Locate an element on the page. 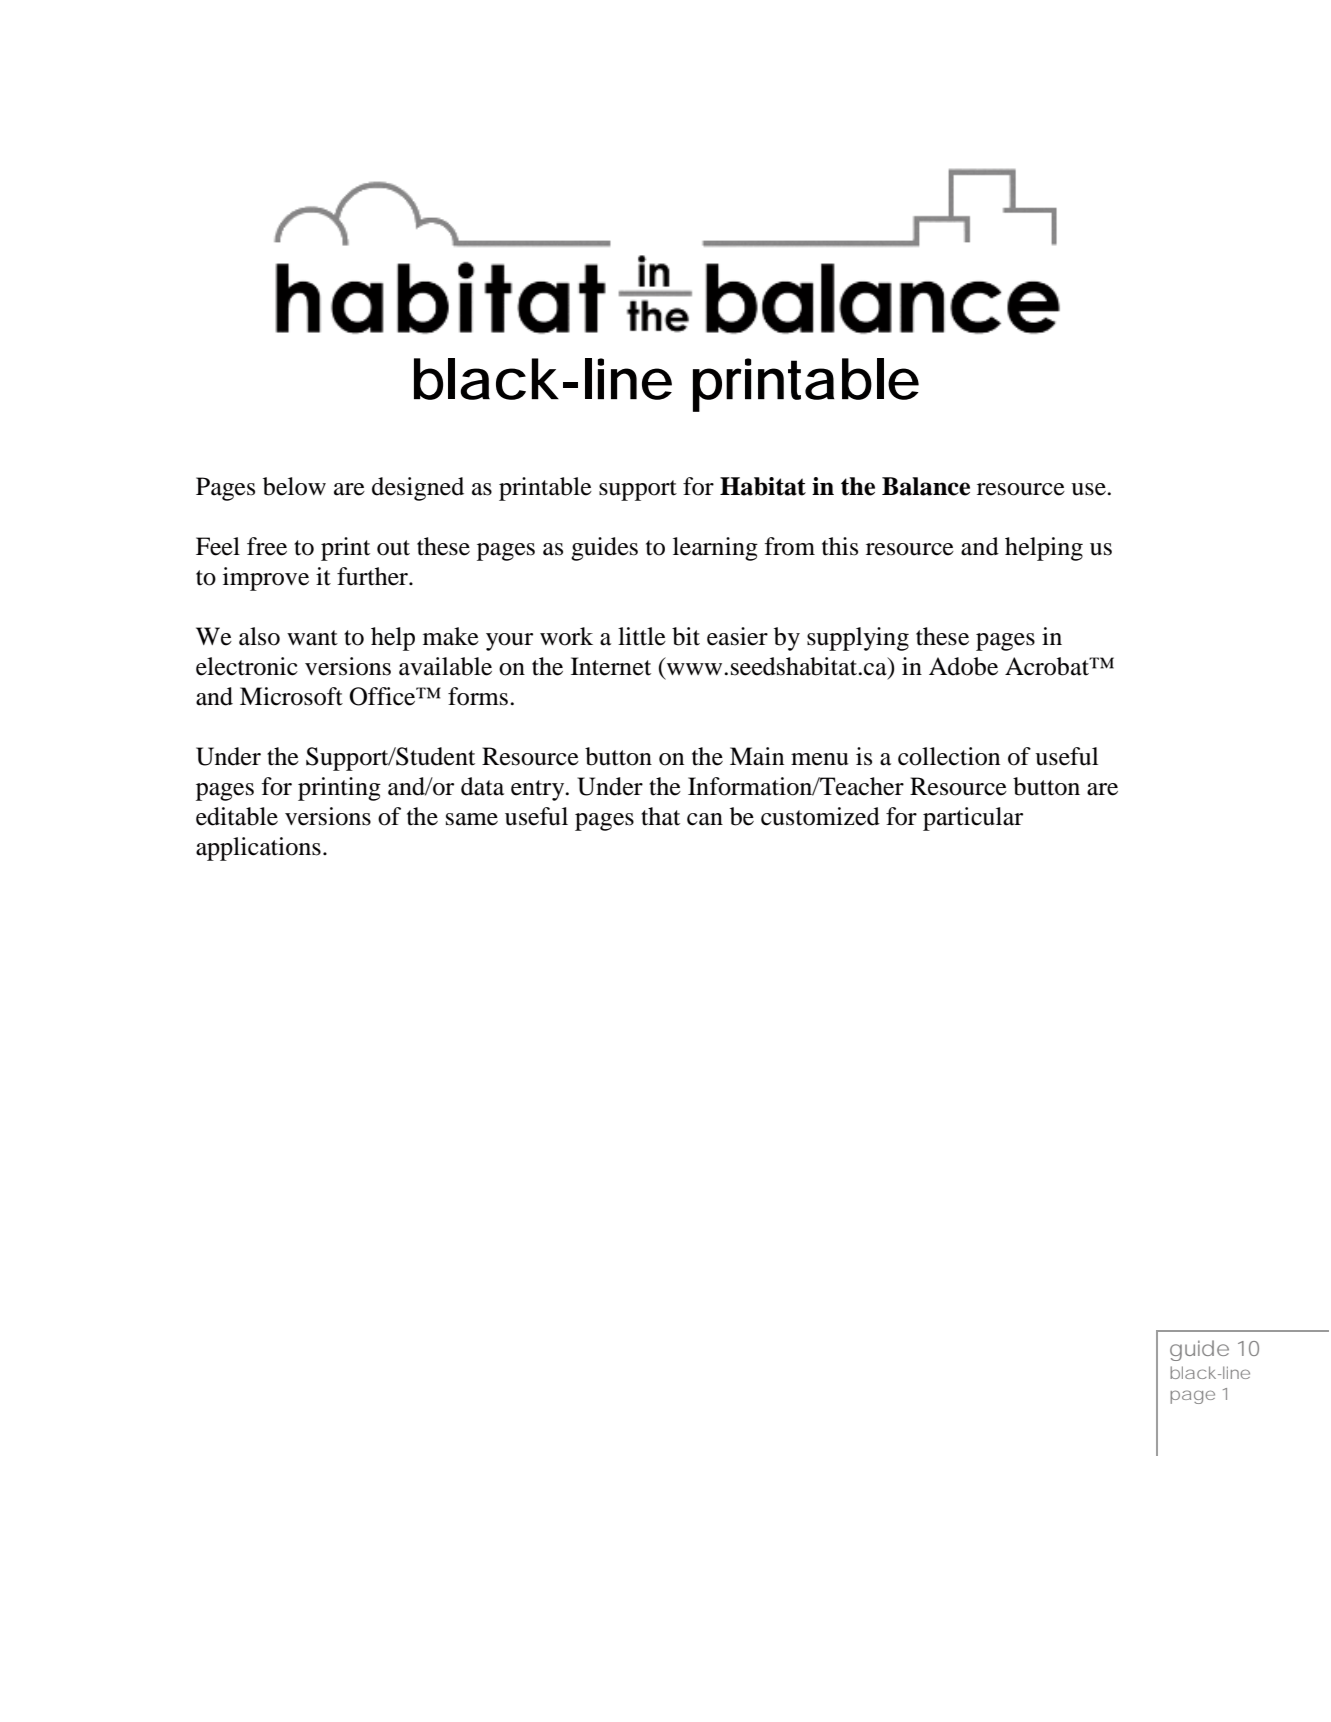 This document has width=1331, height=1722. forms is located at coordinates (479, 696).
